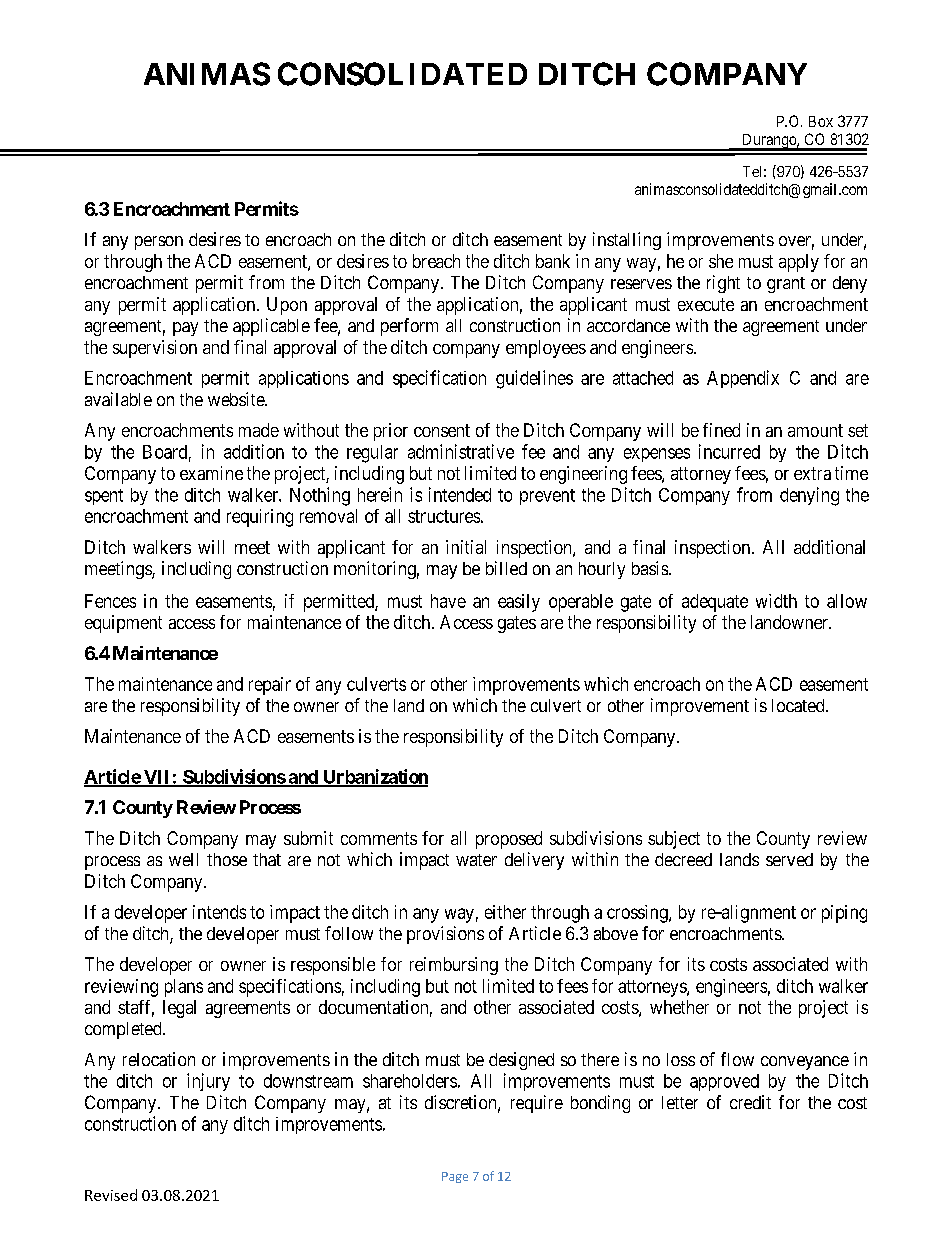 The width and height of the image is (952, 1233). I want to click on repair, so click(270, 686).
